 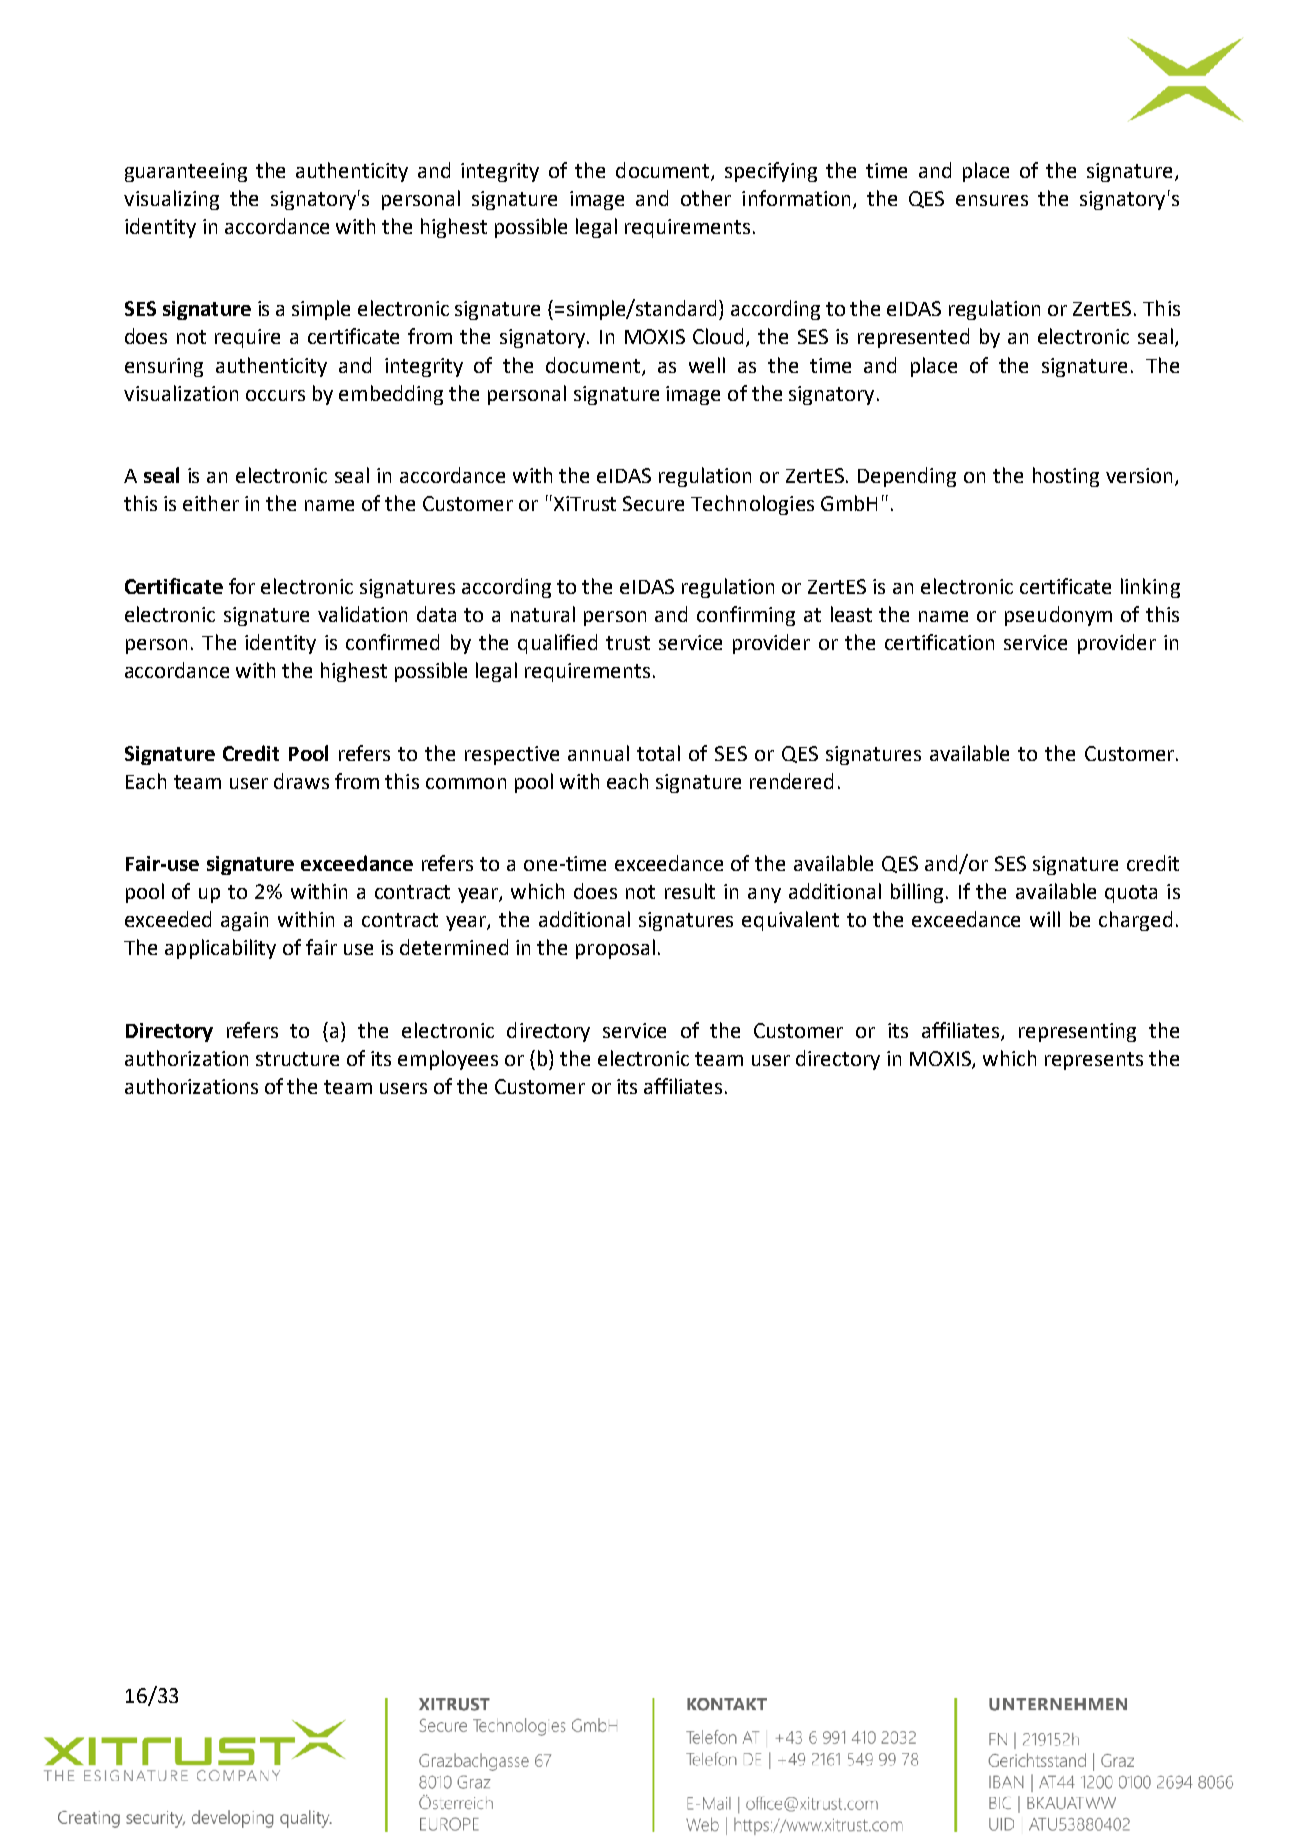 What do you see at coordinates (746, 616) in the screenshot?
I see `confirming` at bounding box center [746, 616].
